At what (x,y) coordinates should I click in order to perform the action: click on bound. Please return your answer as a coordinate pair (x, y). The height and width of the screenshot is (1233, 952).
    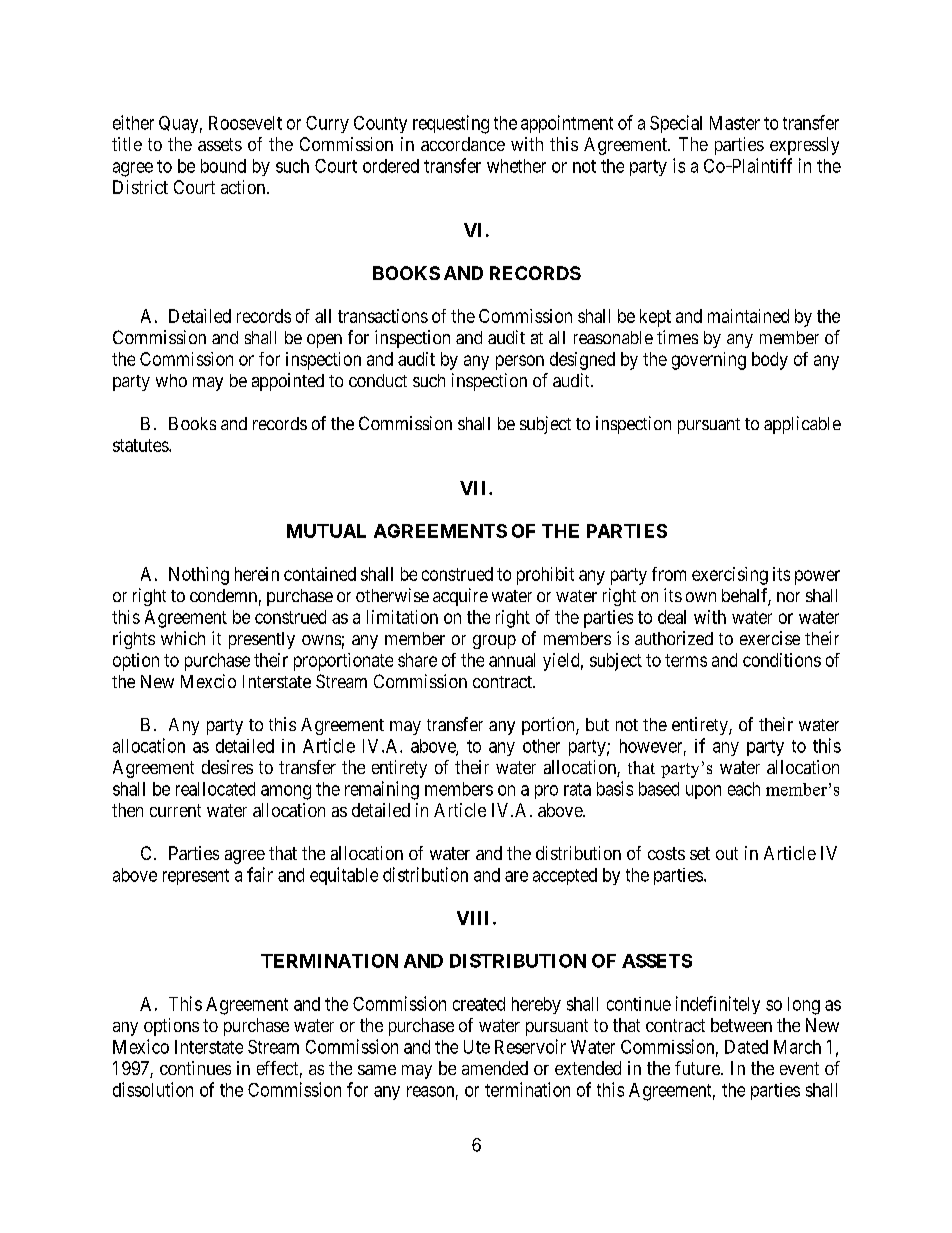
    Looking at the image, I should click on (223, 166).
